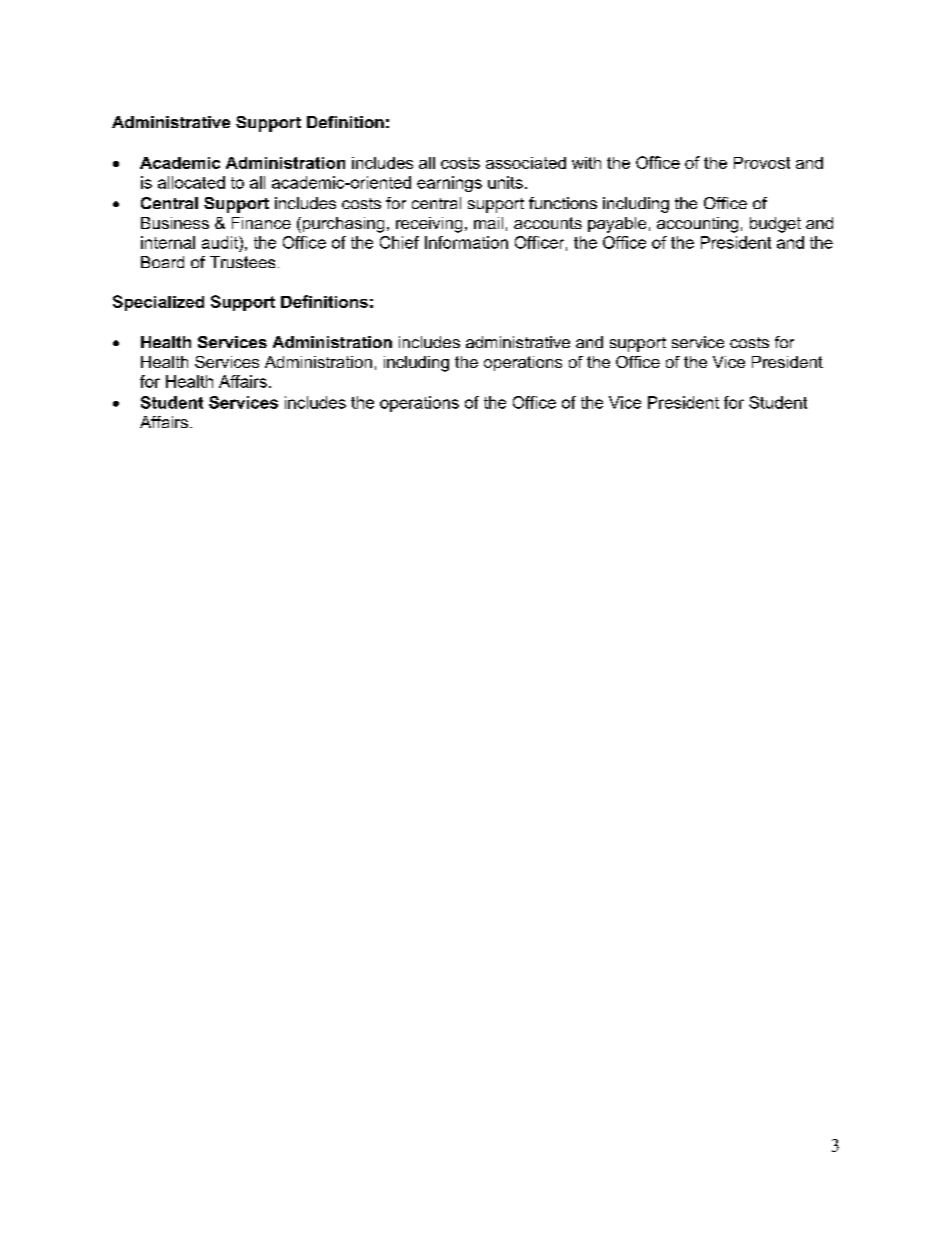  Describe the element at coordinates (762, 163) in the screenshot. I see `Provost` at that location.
